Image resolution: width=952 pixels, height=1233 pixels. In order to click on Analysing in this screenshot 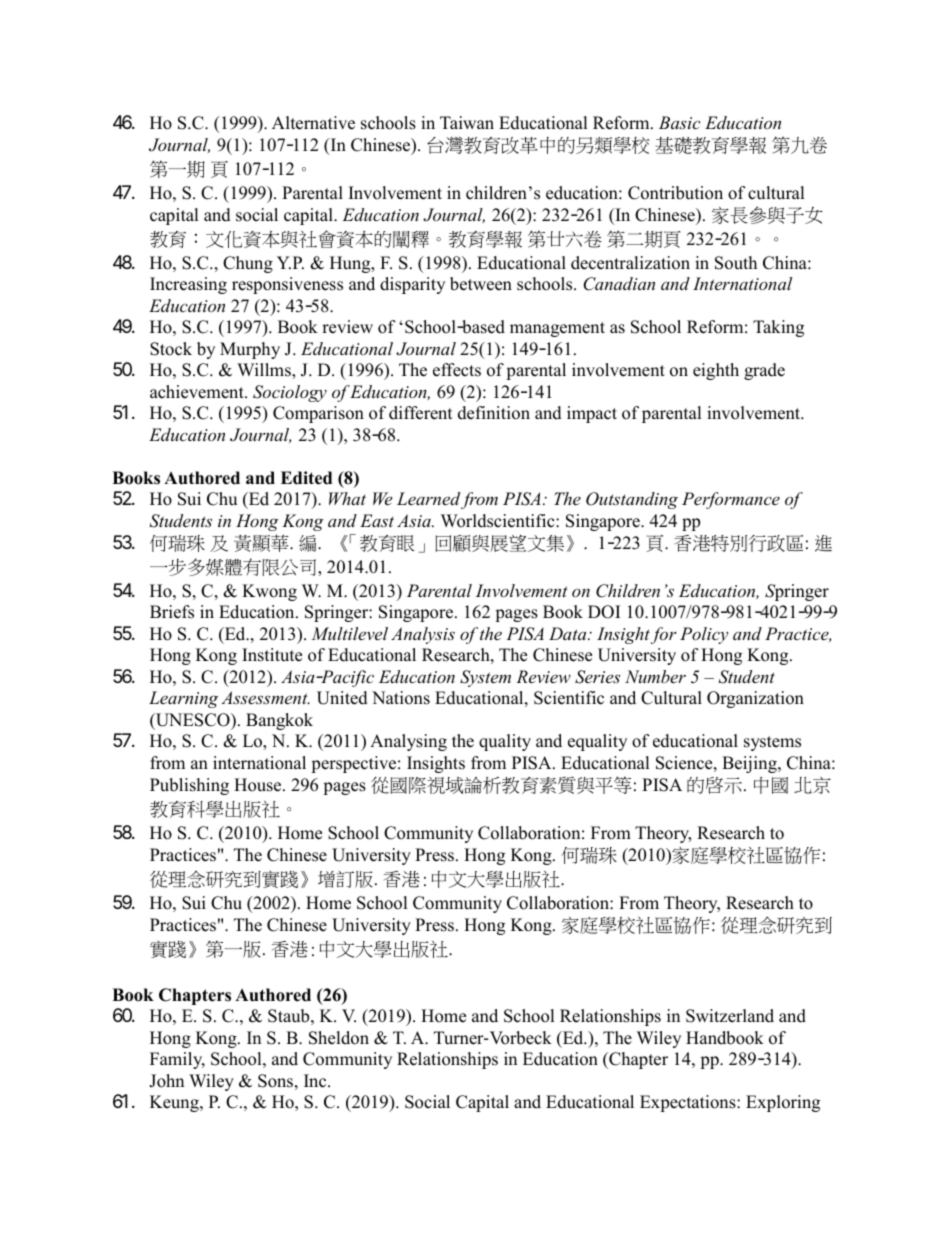, I will do `click(408, 742)`.
